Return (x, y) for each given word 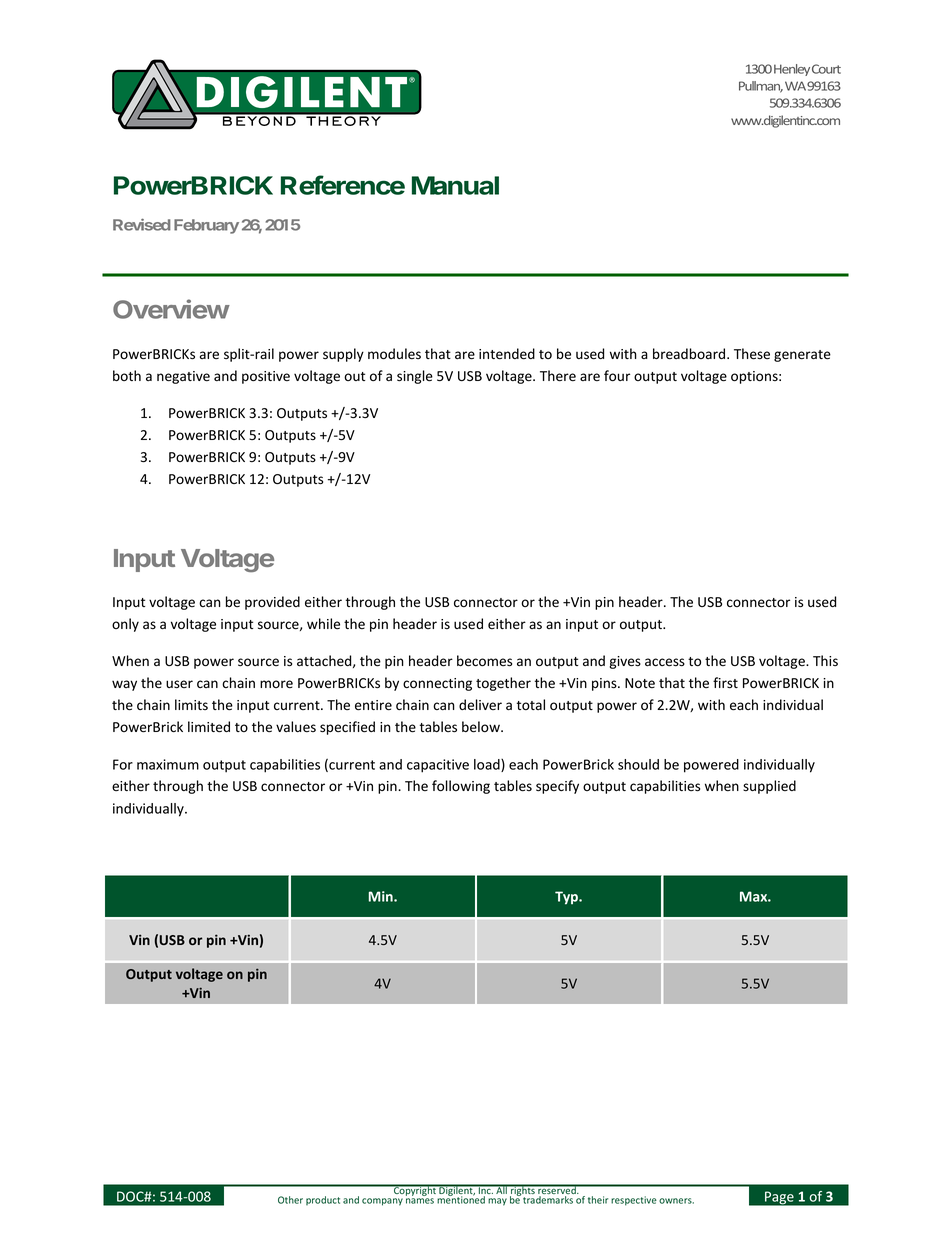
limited (209, 727)
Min (382, 896)
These (752, 354)
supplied (769, 787)
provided (272, 603)
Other (290, 1200)
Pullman (761, 87)
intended (507, 354)
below (482, 727)
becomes (484, 661)
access (665, 662)
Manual (455, 185)
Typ (567, 898)
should (638, 764)
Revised (142, 224)
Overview (171, 309)
